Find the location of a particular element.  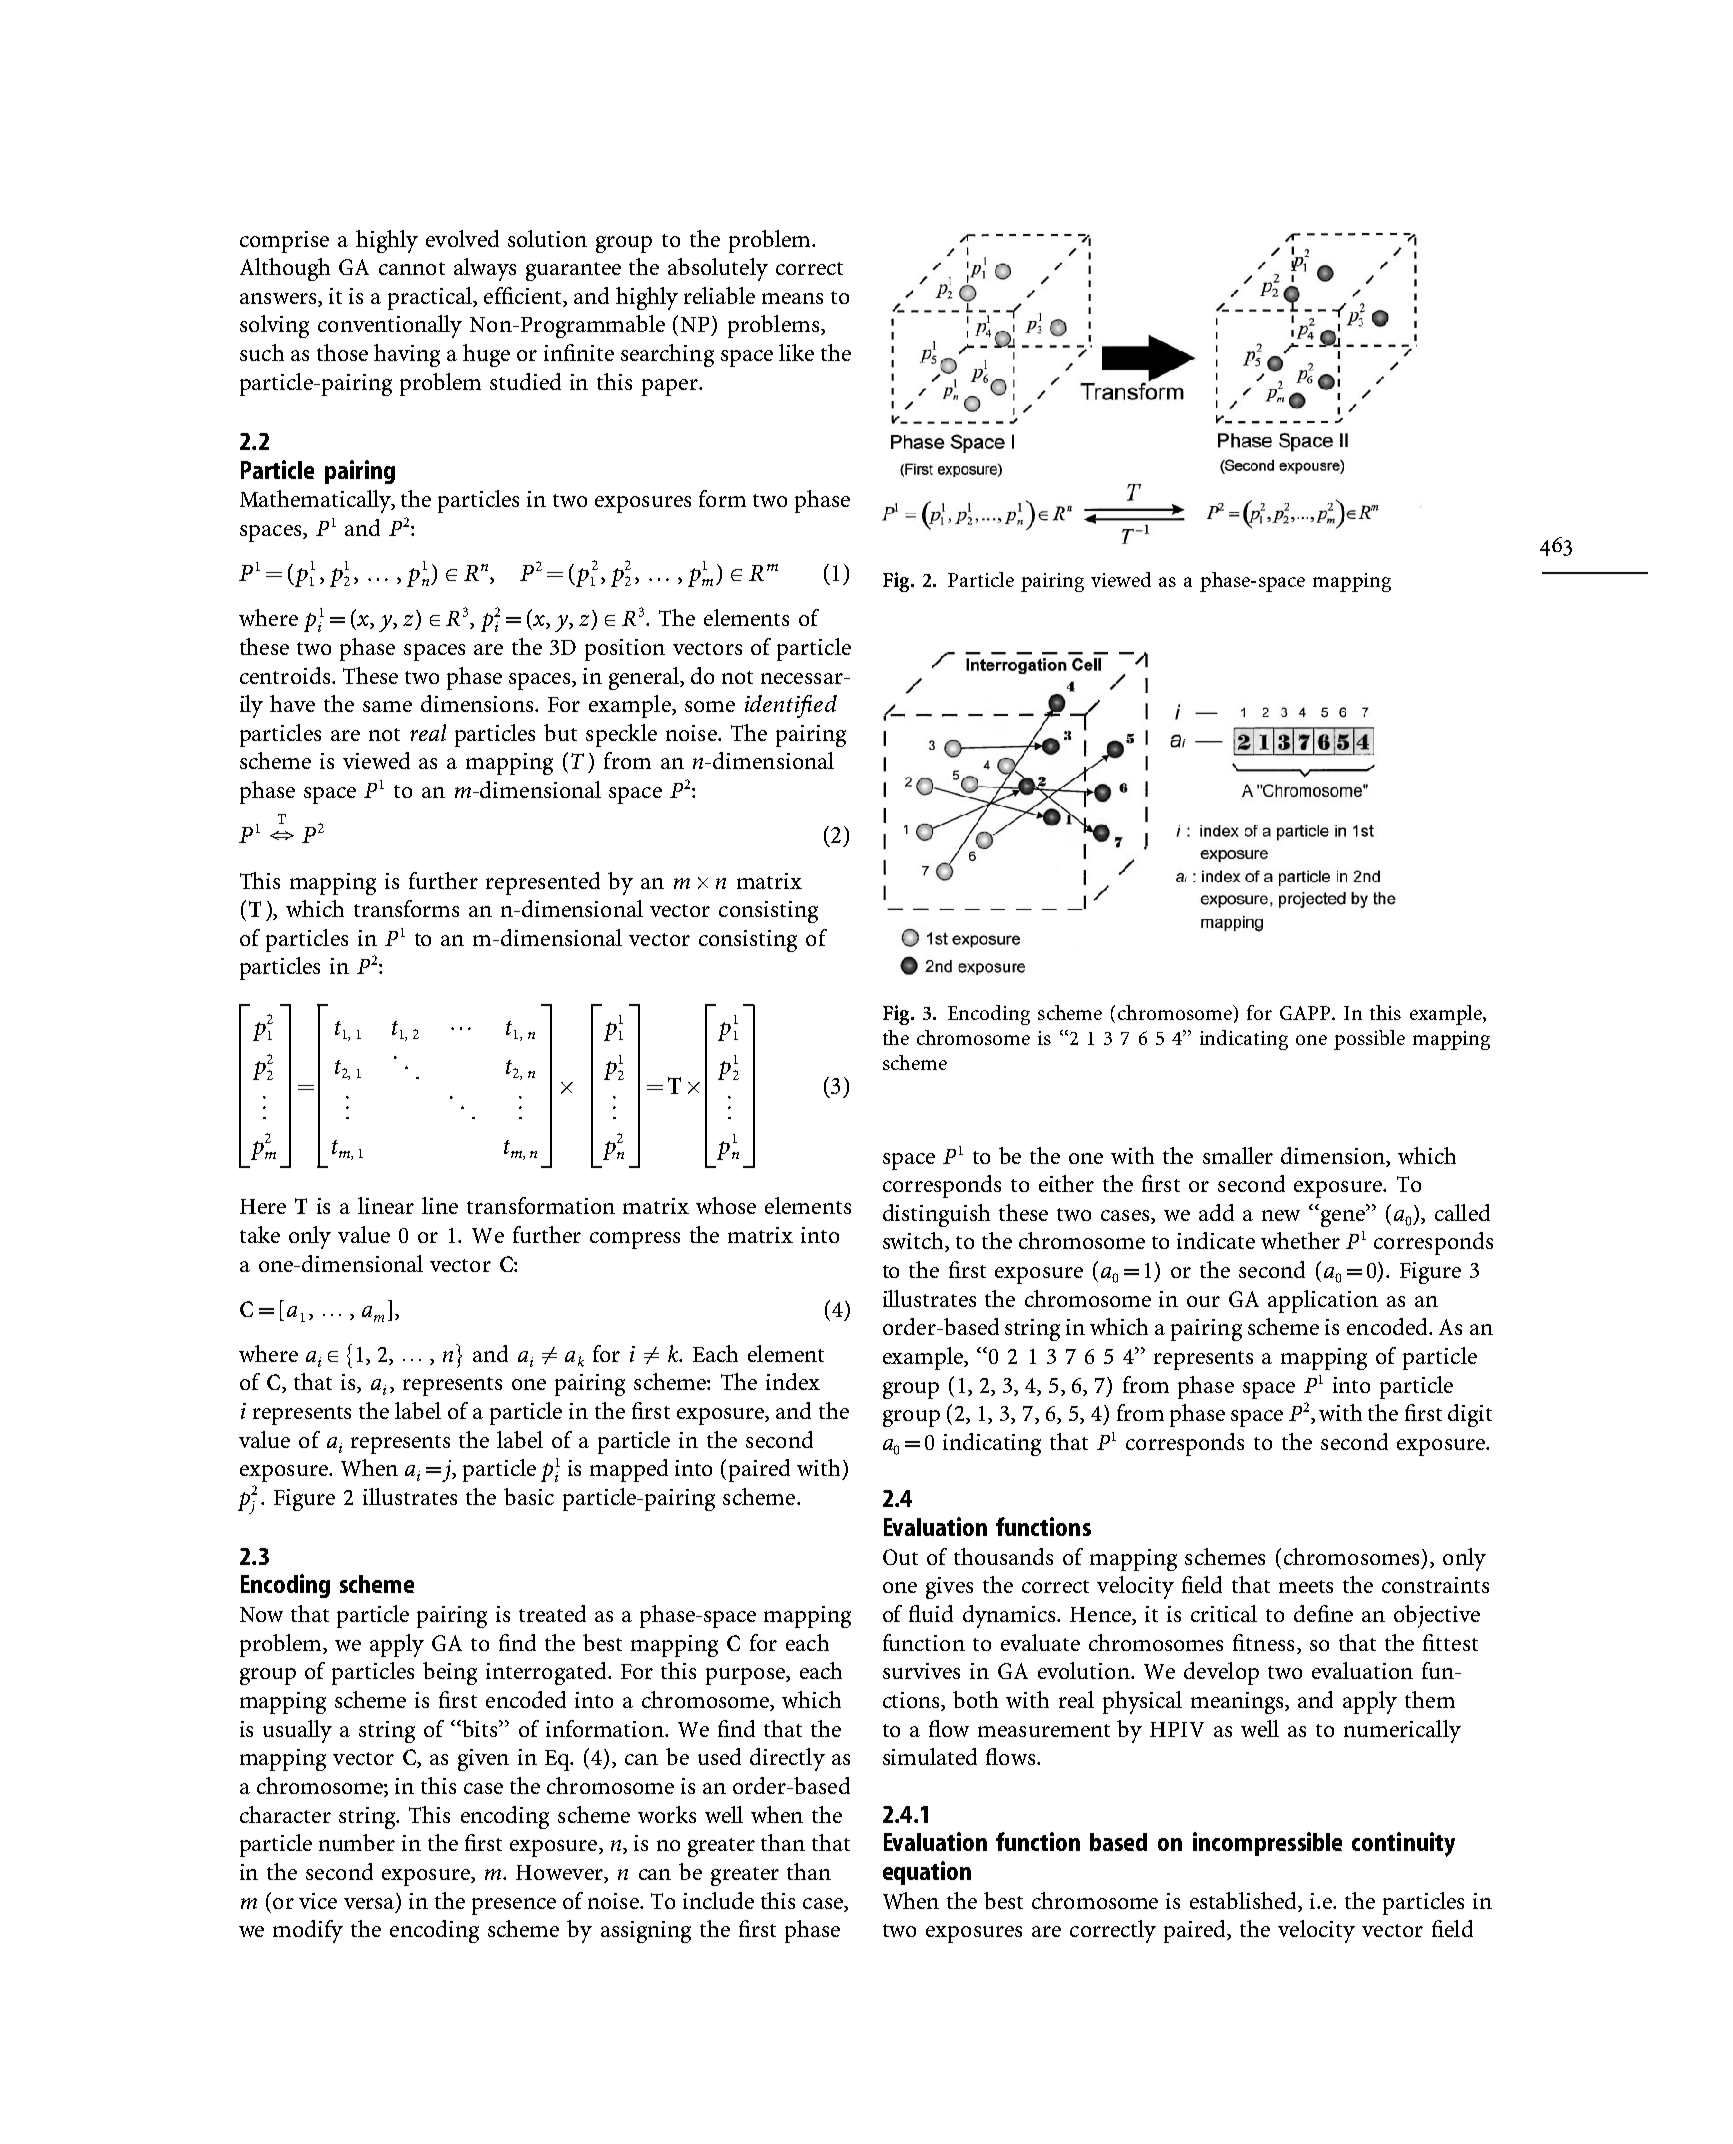

possible is located at coordinates (1369, 1040).
